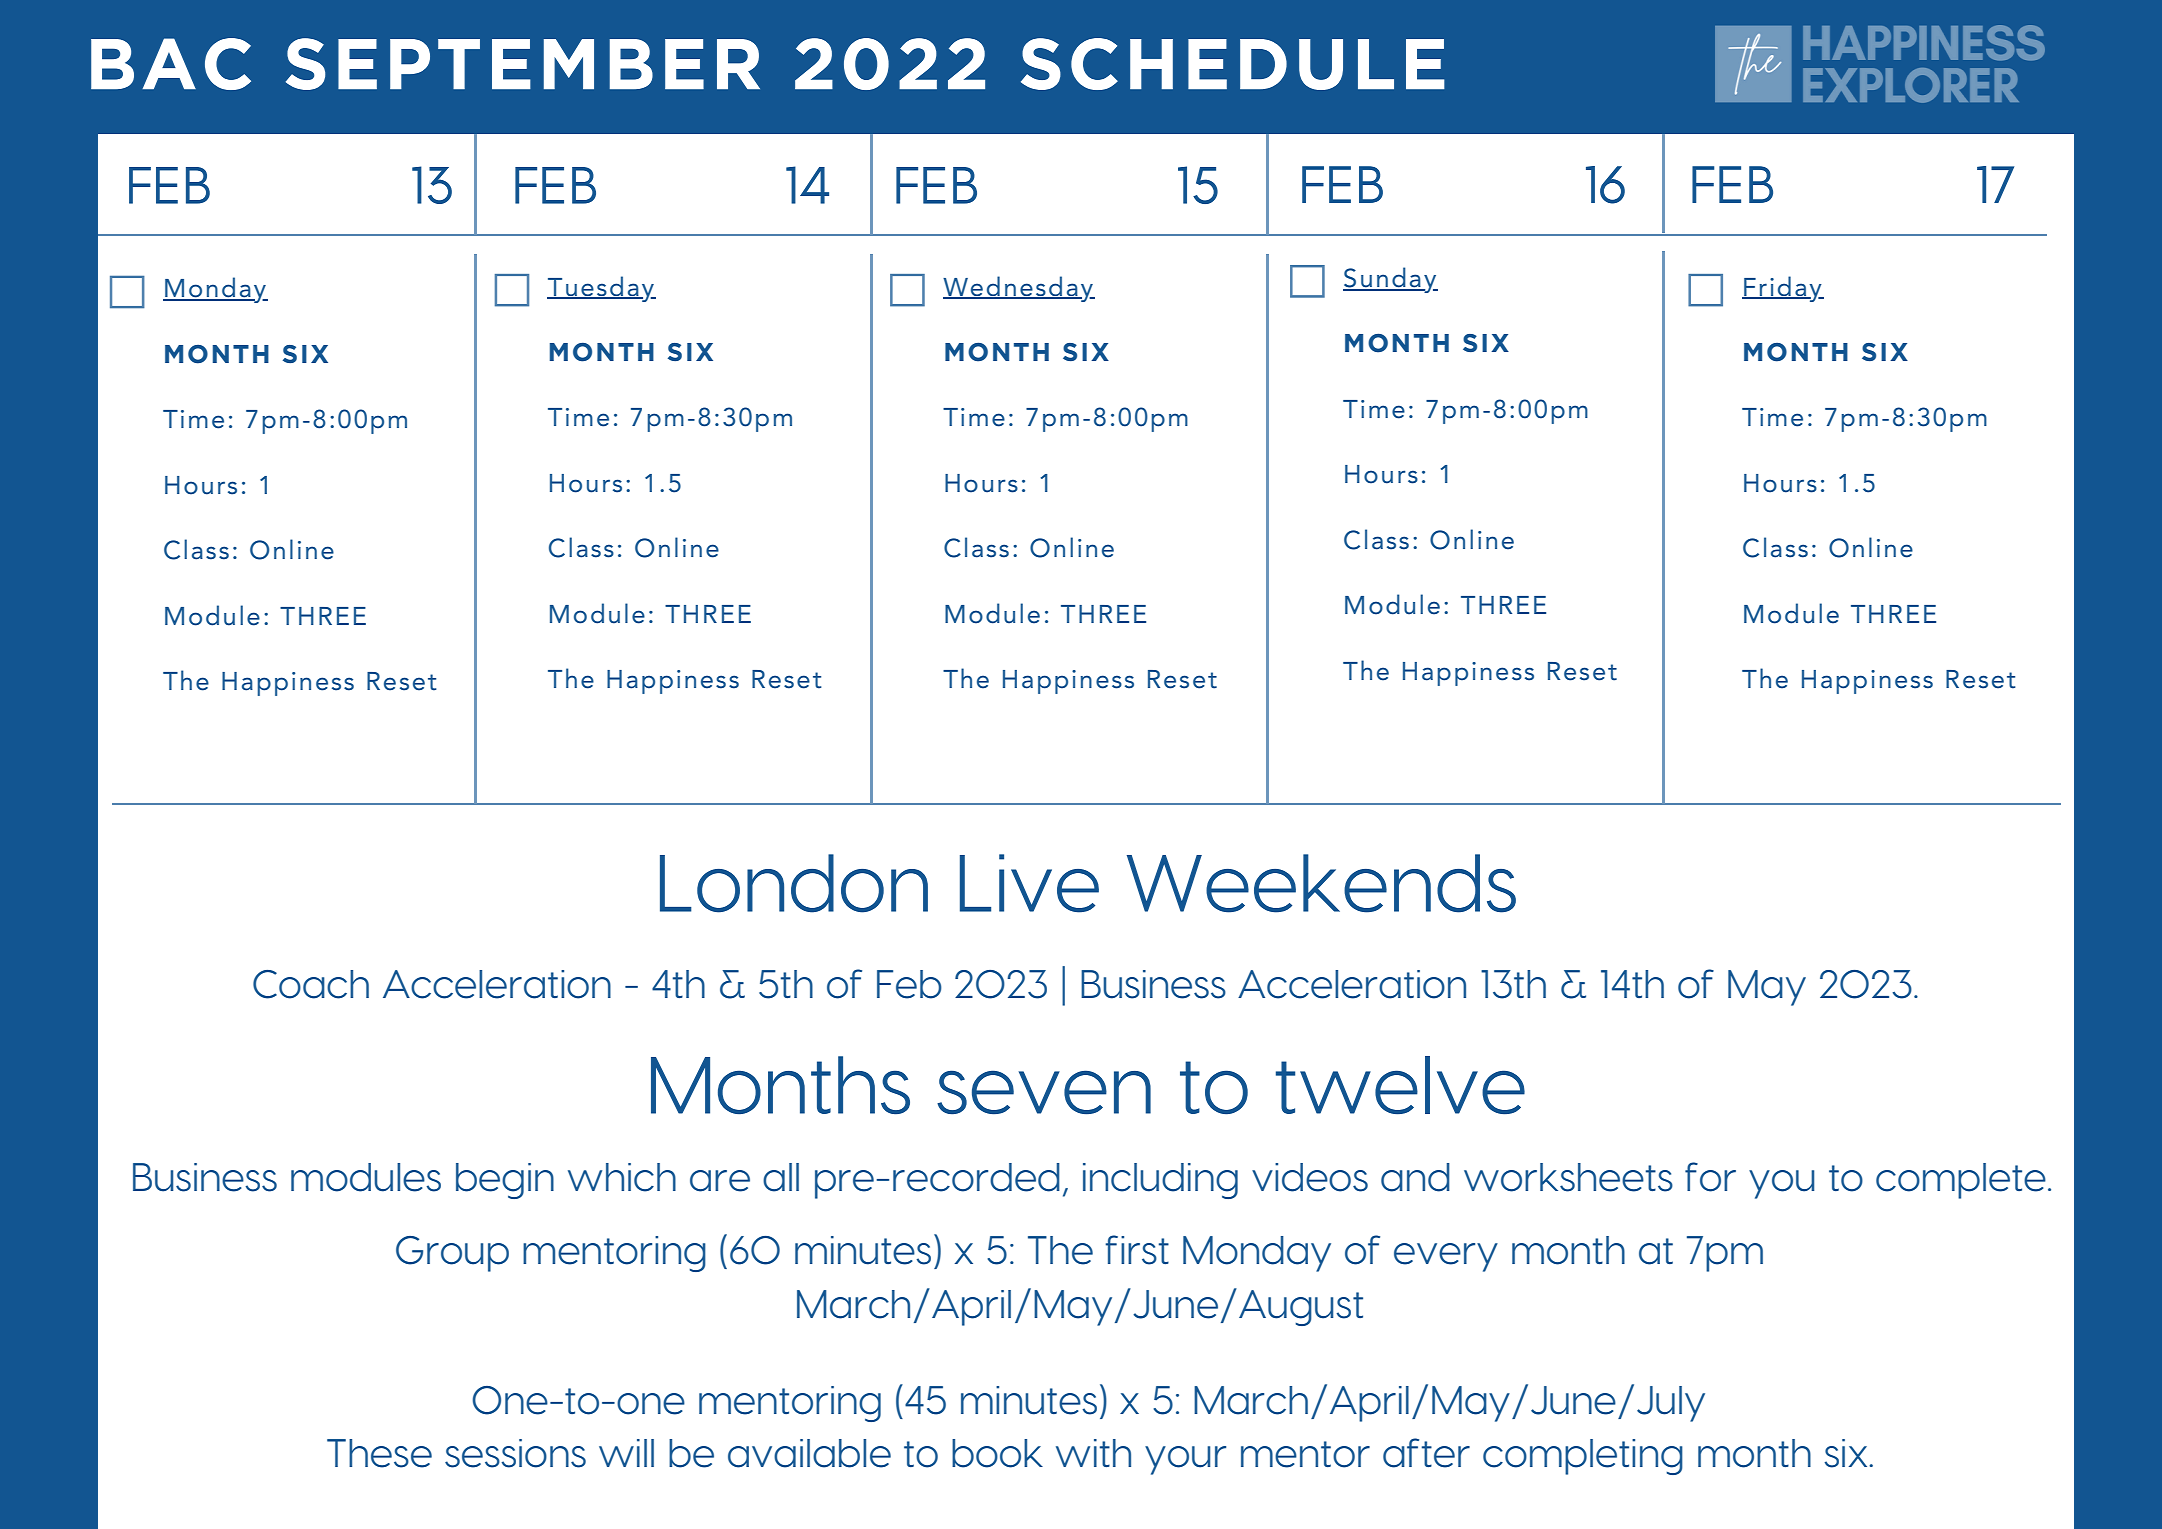  I want to click on Sunday, so click(1390, 280).
